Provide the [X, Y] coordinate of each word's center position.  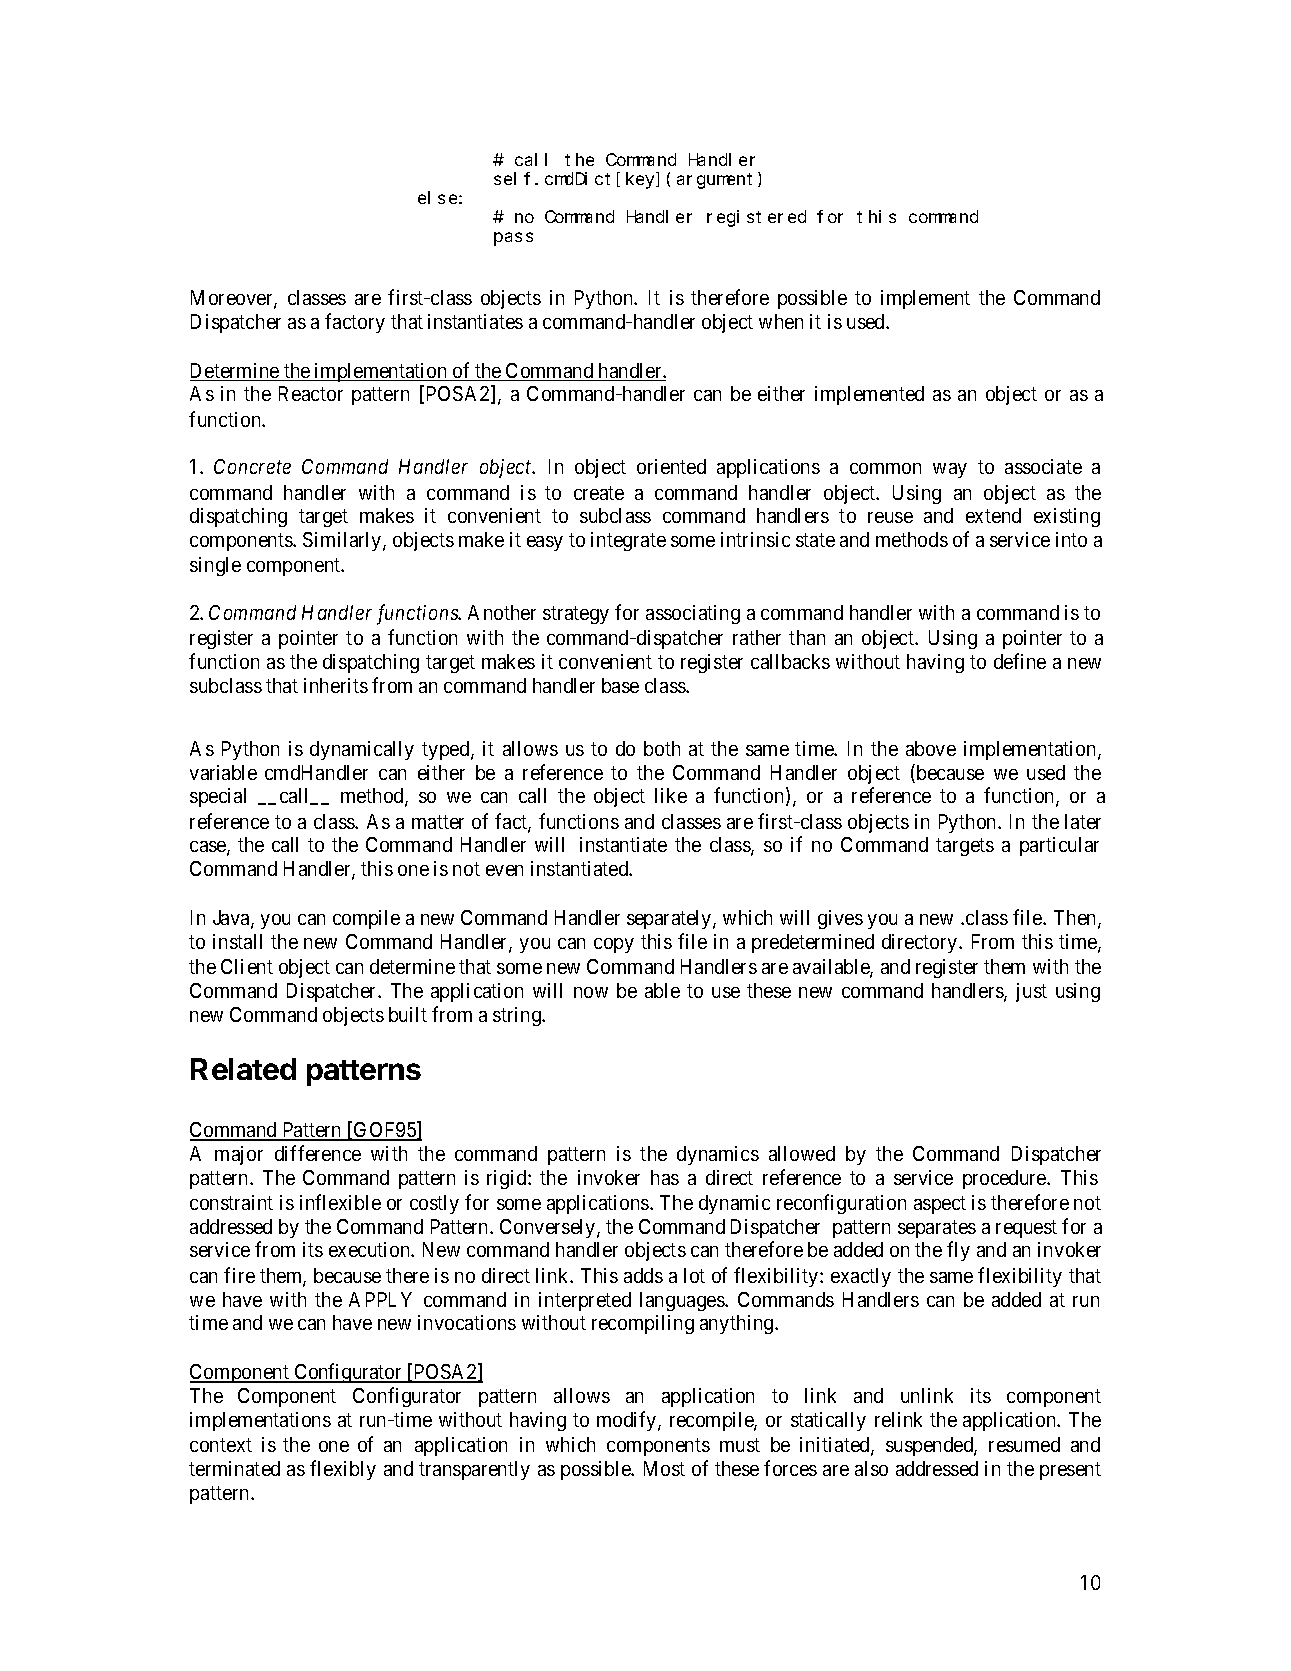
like [671, 795]
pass [513, 239]
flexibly [343, 1470]
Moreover [233, 299]
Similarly [343, 541]
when [781, 321]
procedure [1005, 1179]
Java [232, 919]
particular [1059, 846]
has [665, 1177]
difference [318, 1153]
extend [993, 515]
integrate [628, 541]
